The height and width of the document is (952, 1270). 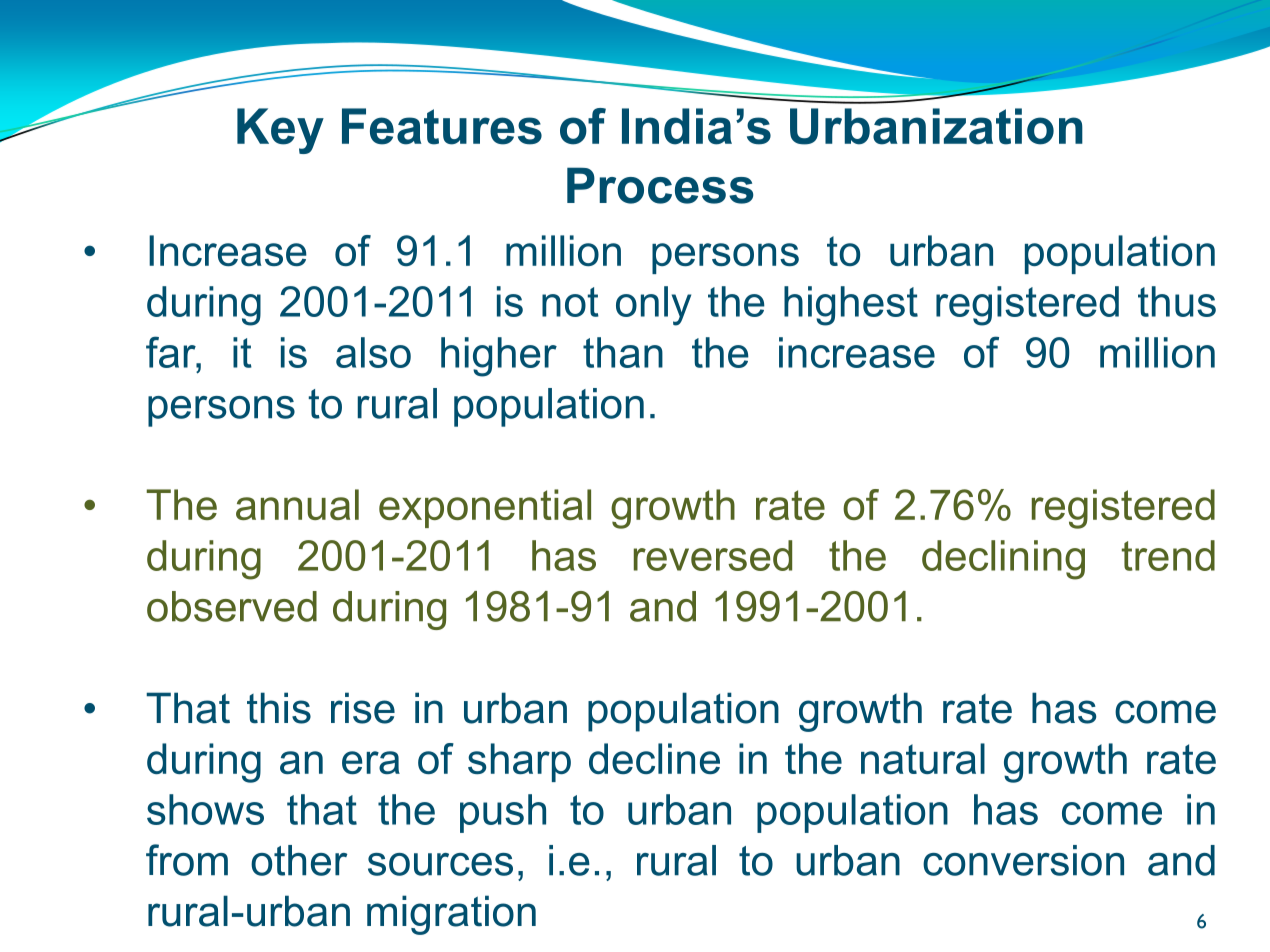 What do you see at coordinates (654, 758) in the document?
I see `decline` at bounding box center [654, 758].
